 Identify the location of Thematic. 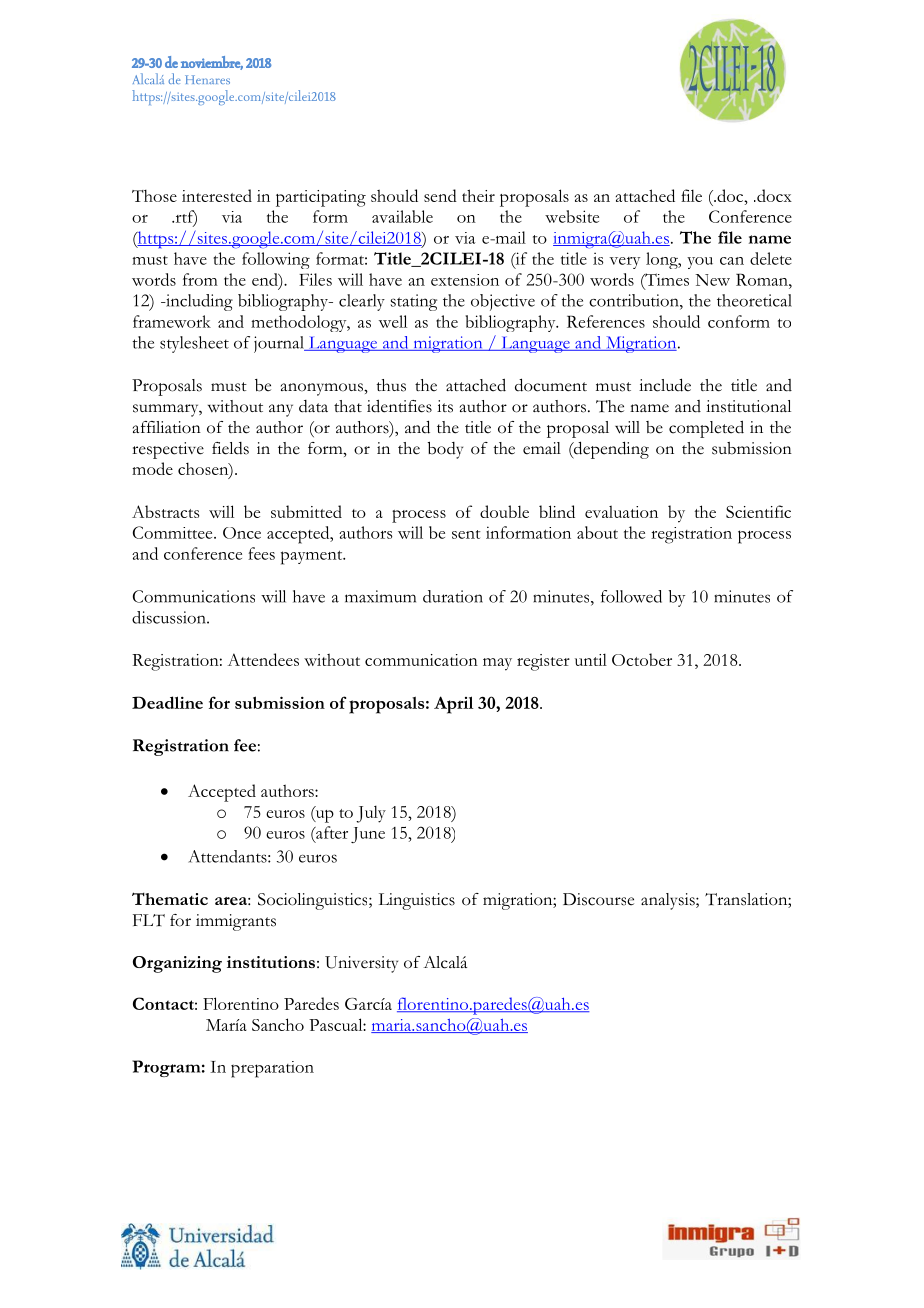
(170, 898).
